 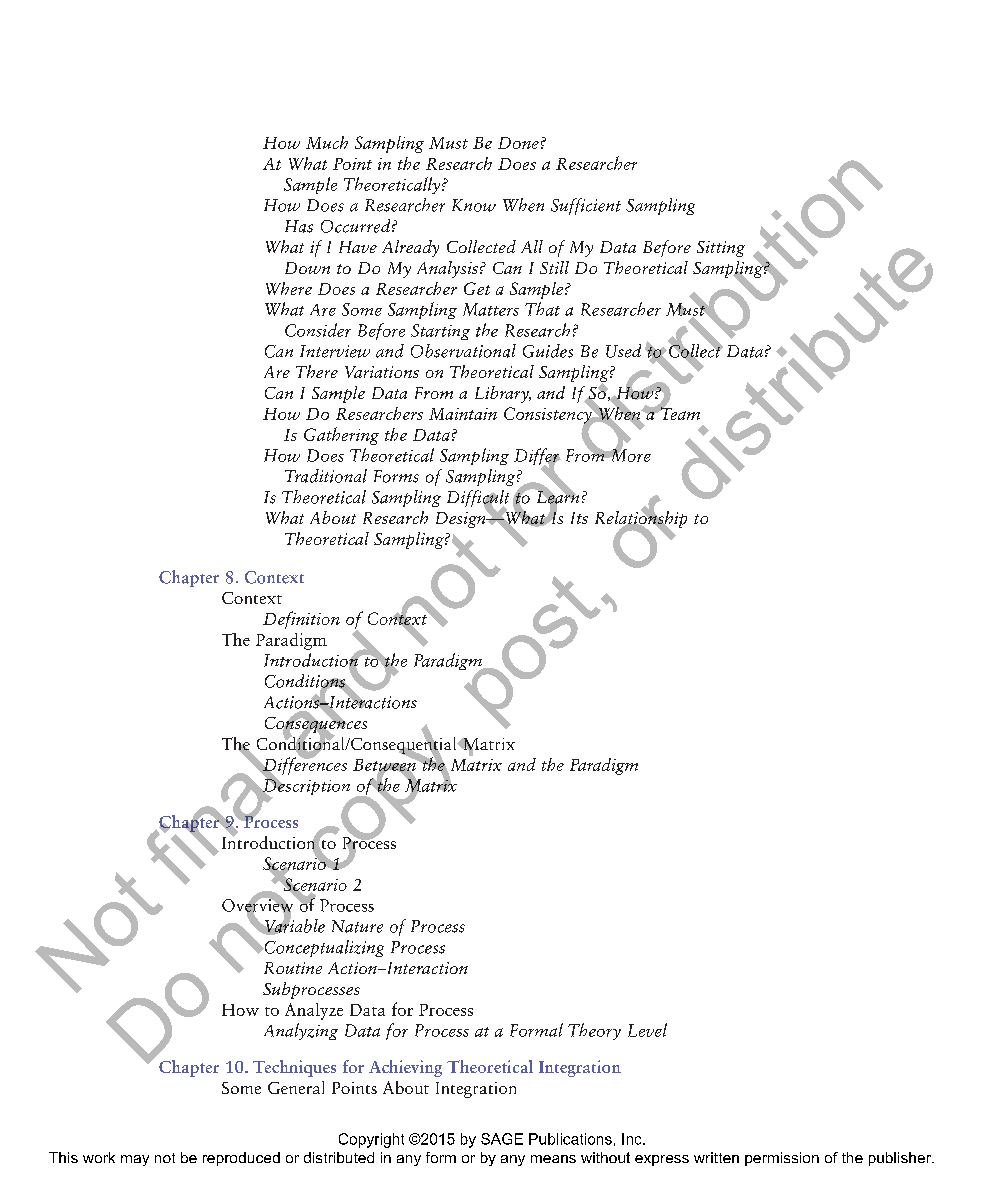 I want to click on Has, so click(x=299, y=226).
